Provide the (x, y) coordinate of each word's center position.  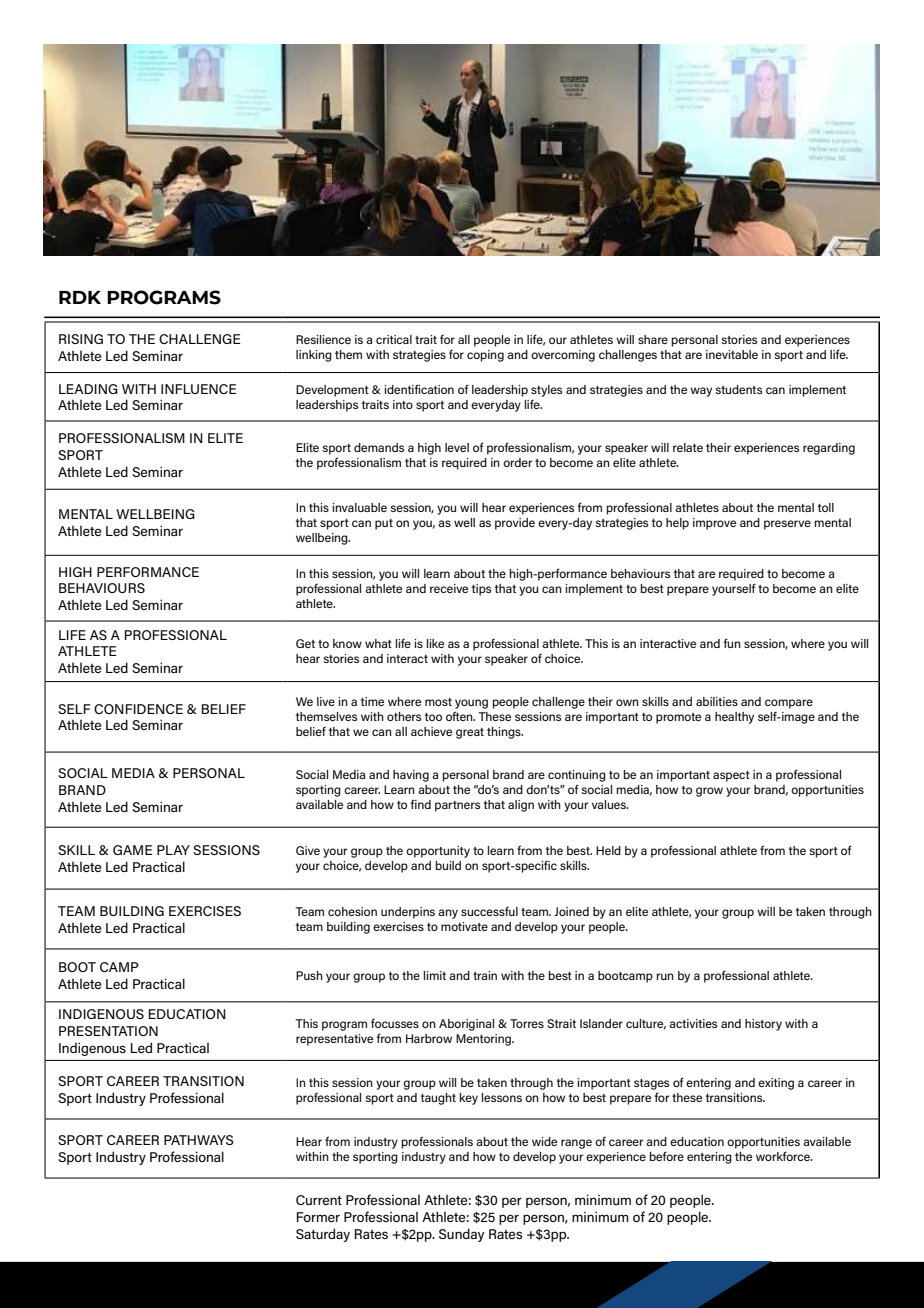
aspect (731, 776)
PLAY (173, 850)
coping (485, 356)
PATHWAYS (199, 1140)
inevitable (732, 354)
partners (457, 806)
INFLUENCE (199, 389)
